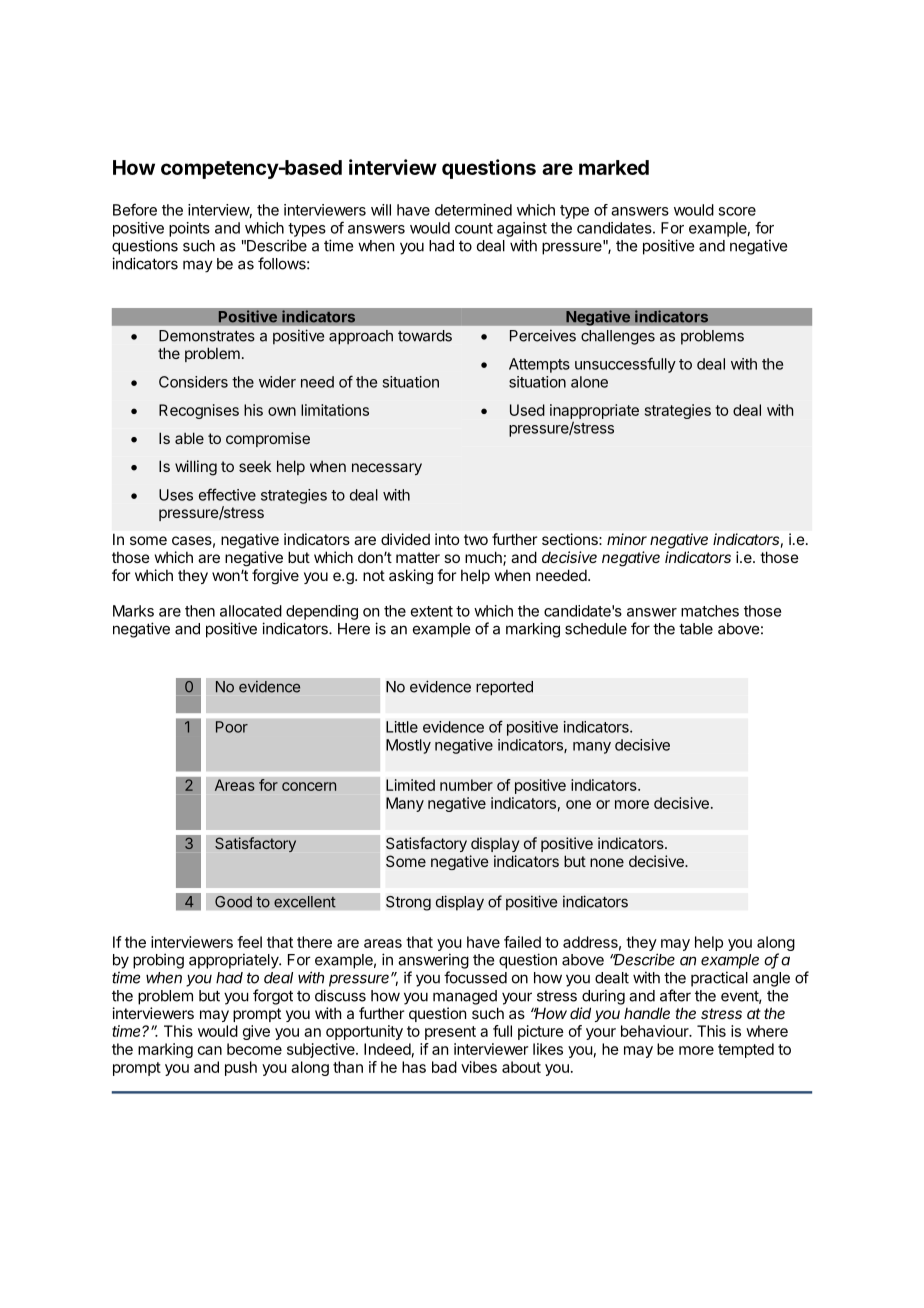 The height and width of the screenshot is (1308, 924). What do you see at coordinates (189, 229) in the screenshot?
I see `points` at bounding box center [189, 229].
